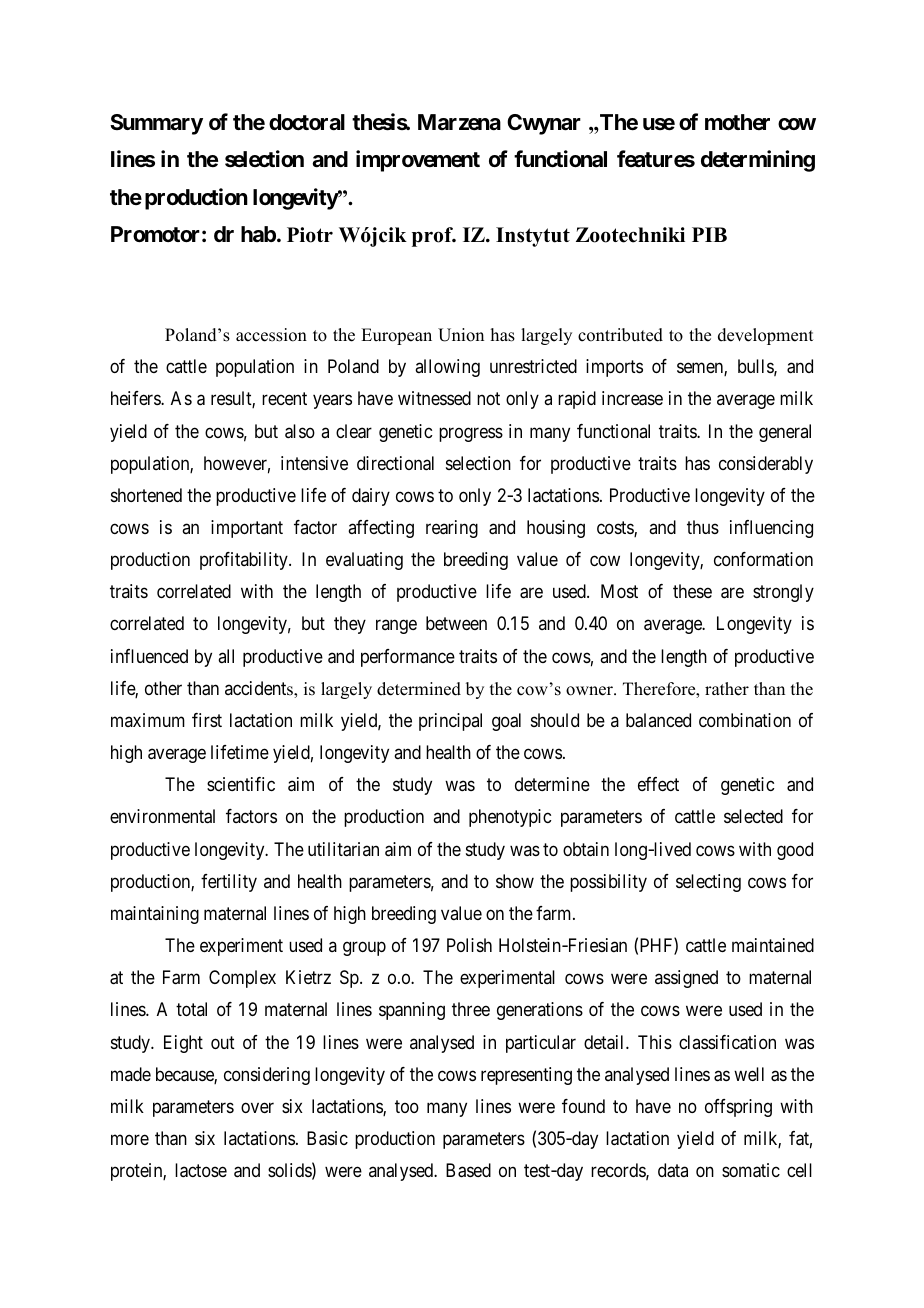  Describe the element at coordinates (418, 161) in the image. I see `improvement` at that location.
